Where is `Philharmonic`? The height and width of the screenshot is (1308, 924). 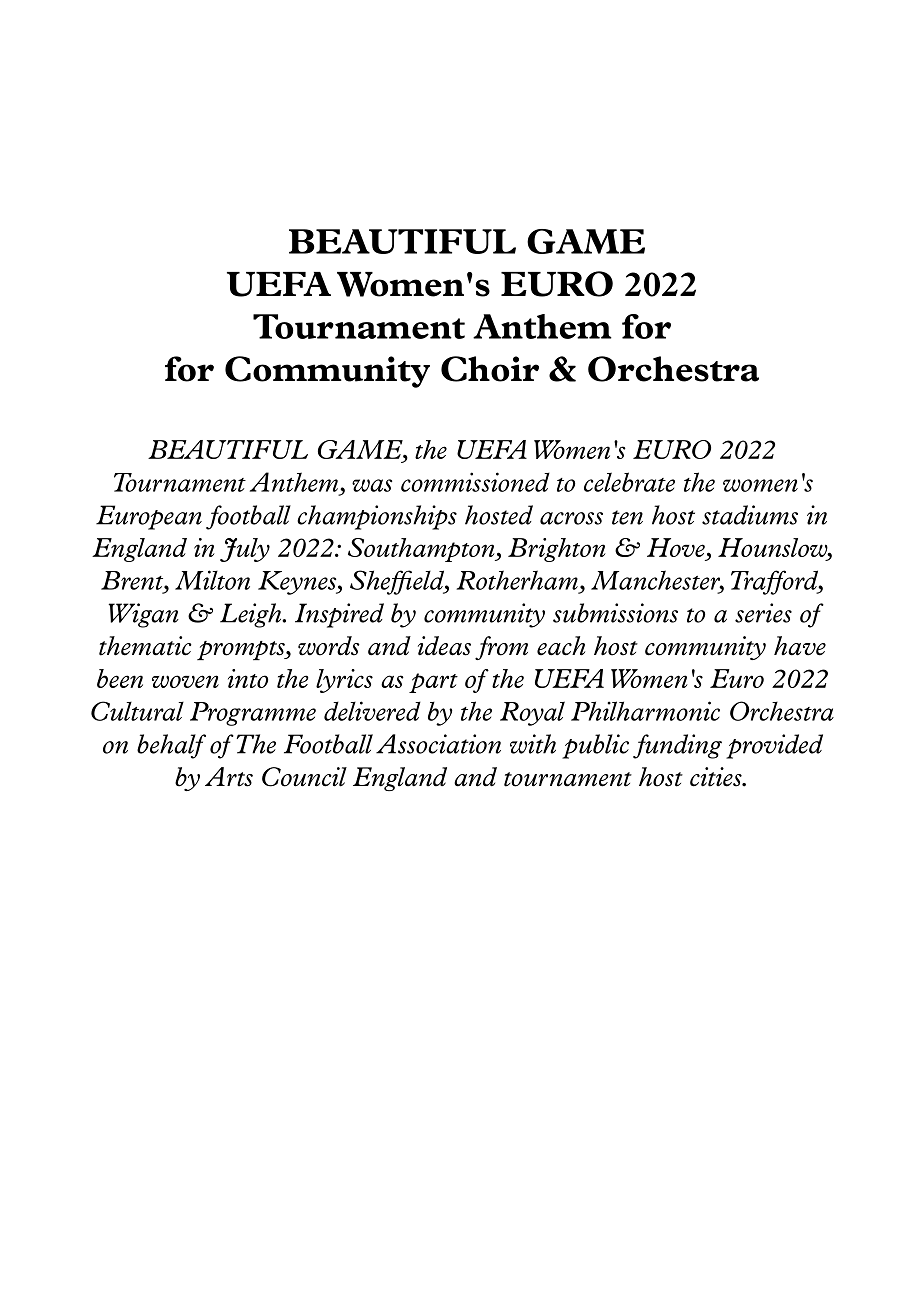 Philharmonic is located at coordinates (645, 711).
